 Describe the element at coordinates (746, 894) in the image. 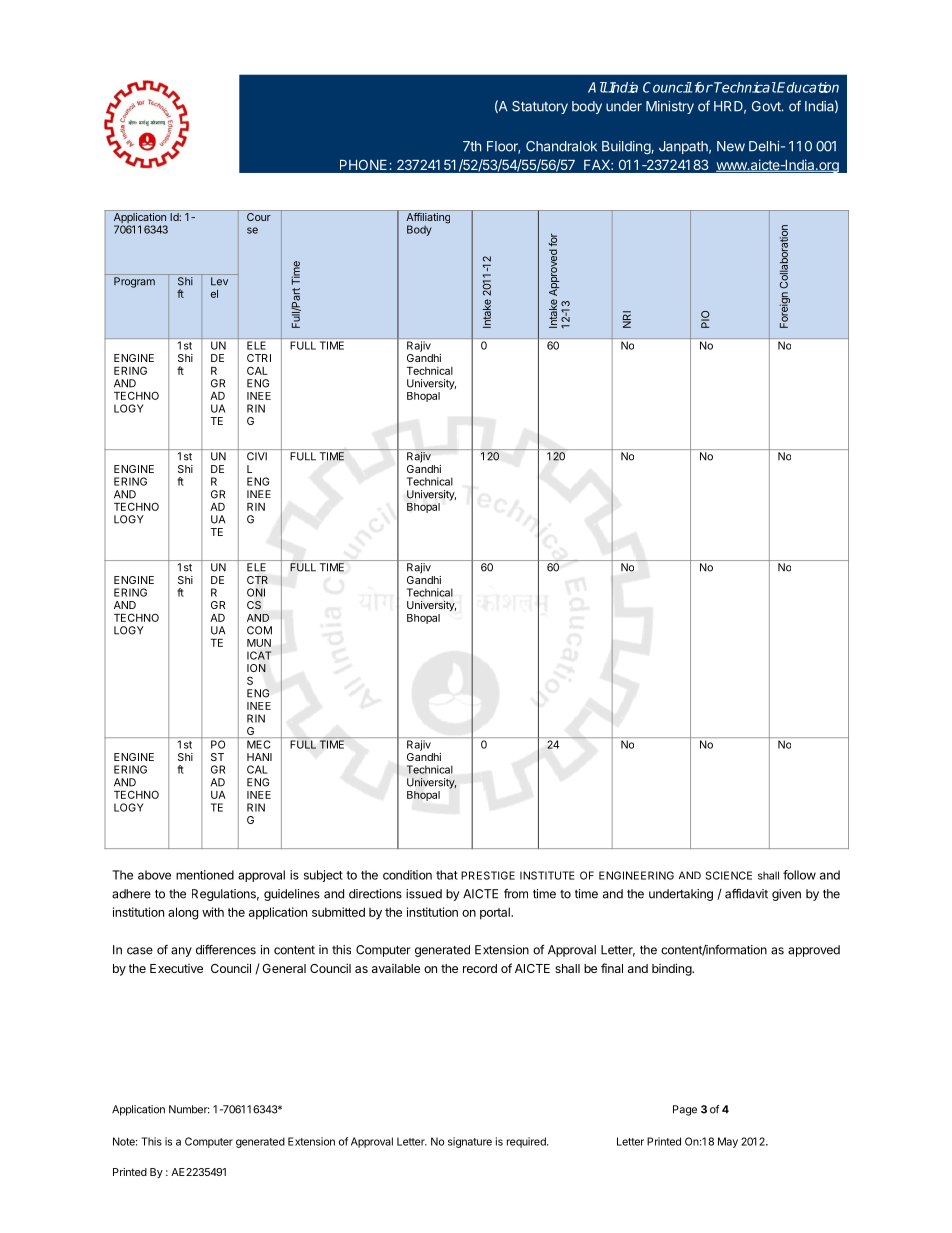

I see `affidavit` at that location.
